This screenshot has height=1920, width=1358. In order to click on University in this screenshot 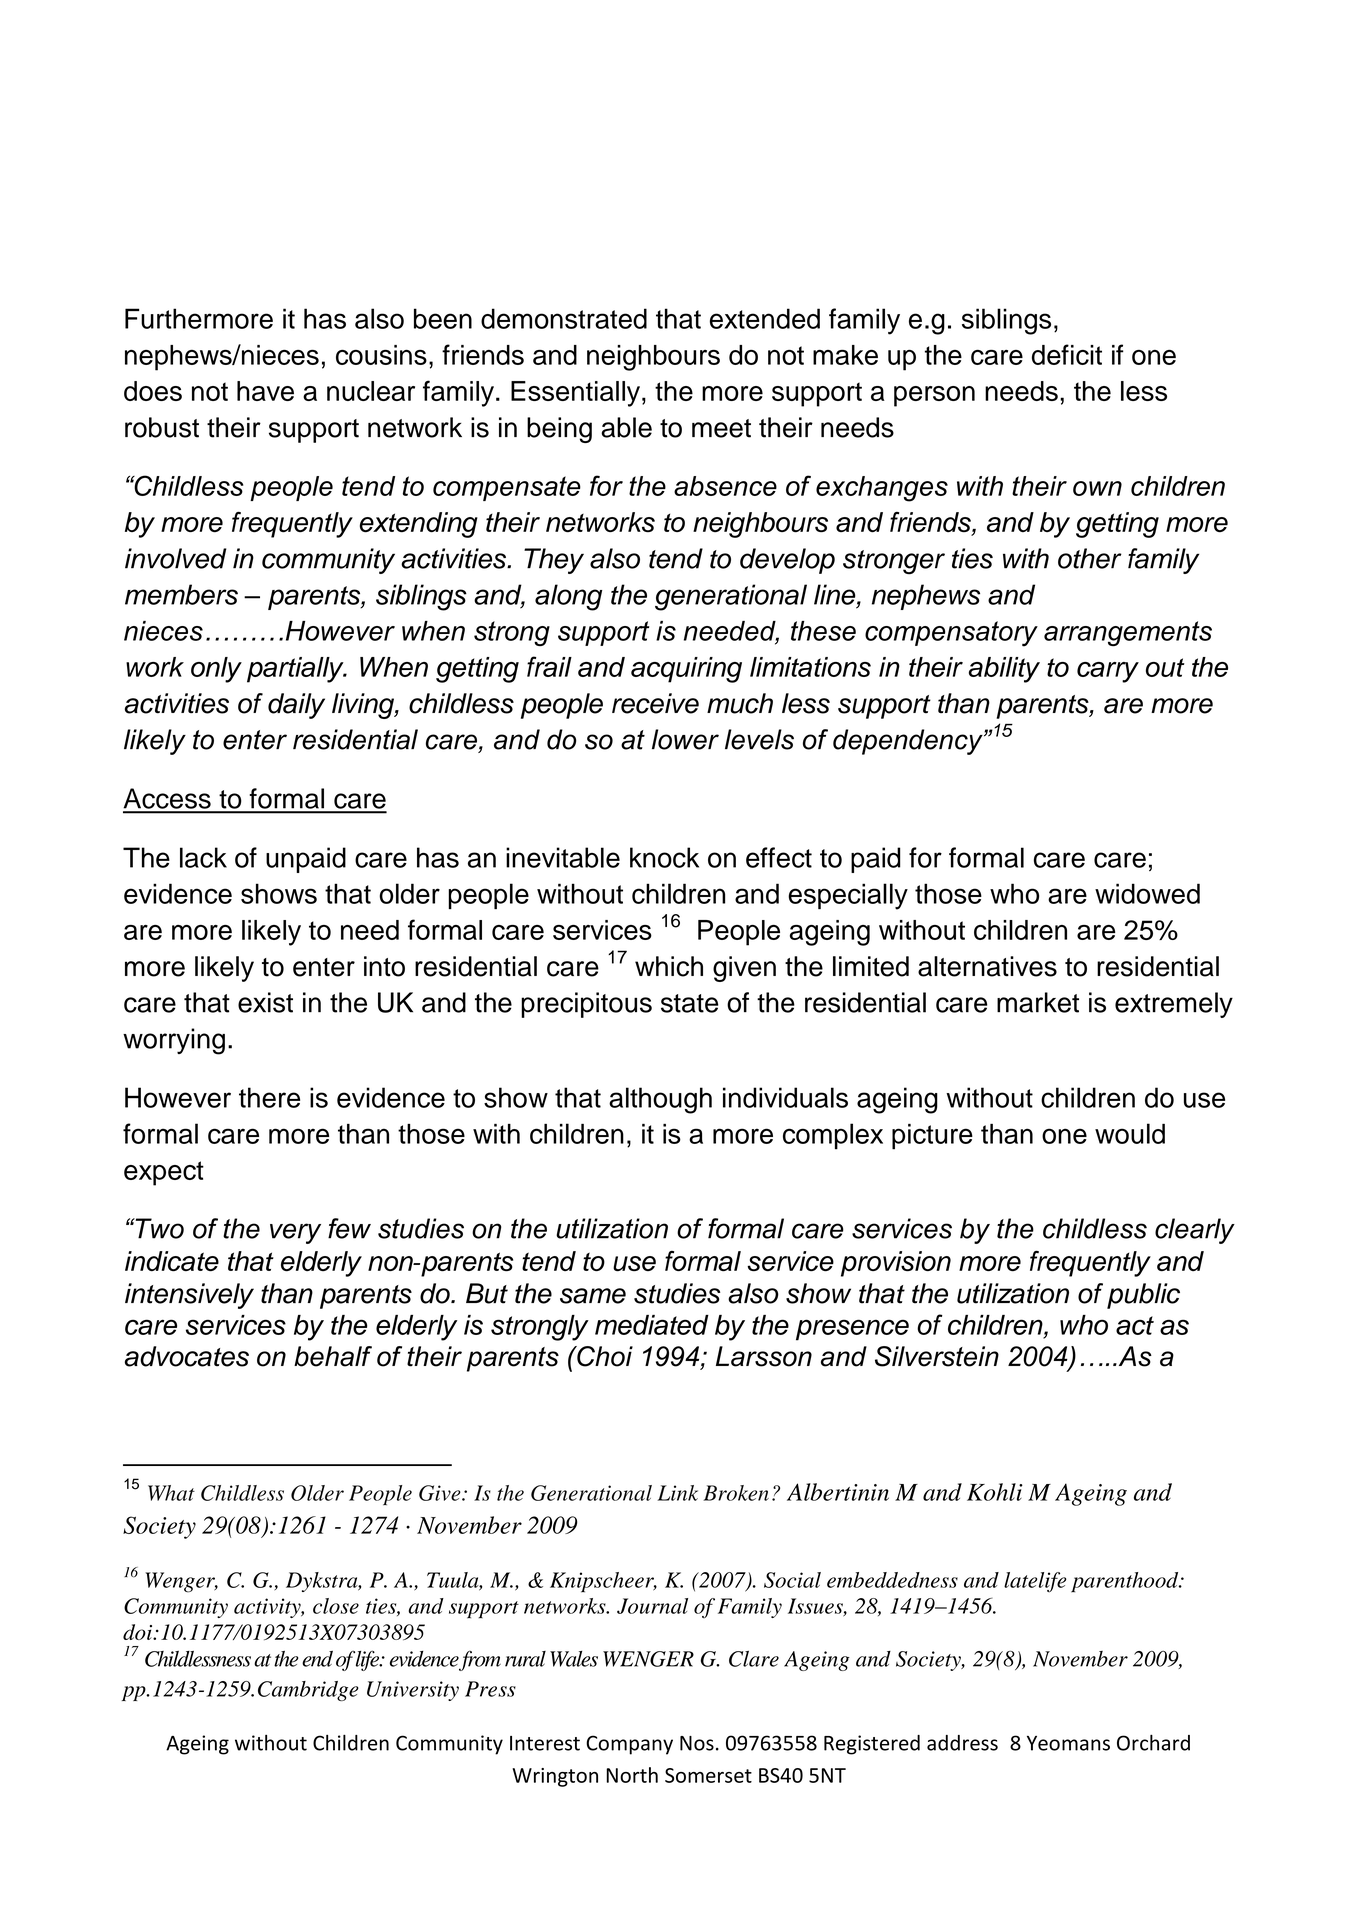, I will do `click(413, 1691)`.
